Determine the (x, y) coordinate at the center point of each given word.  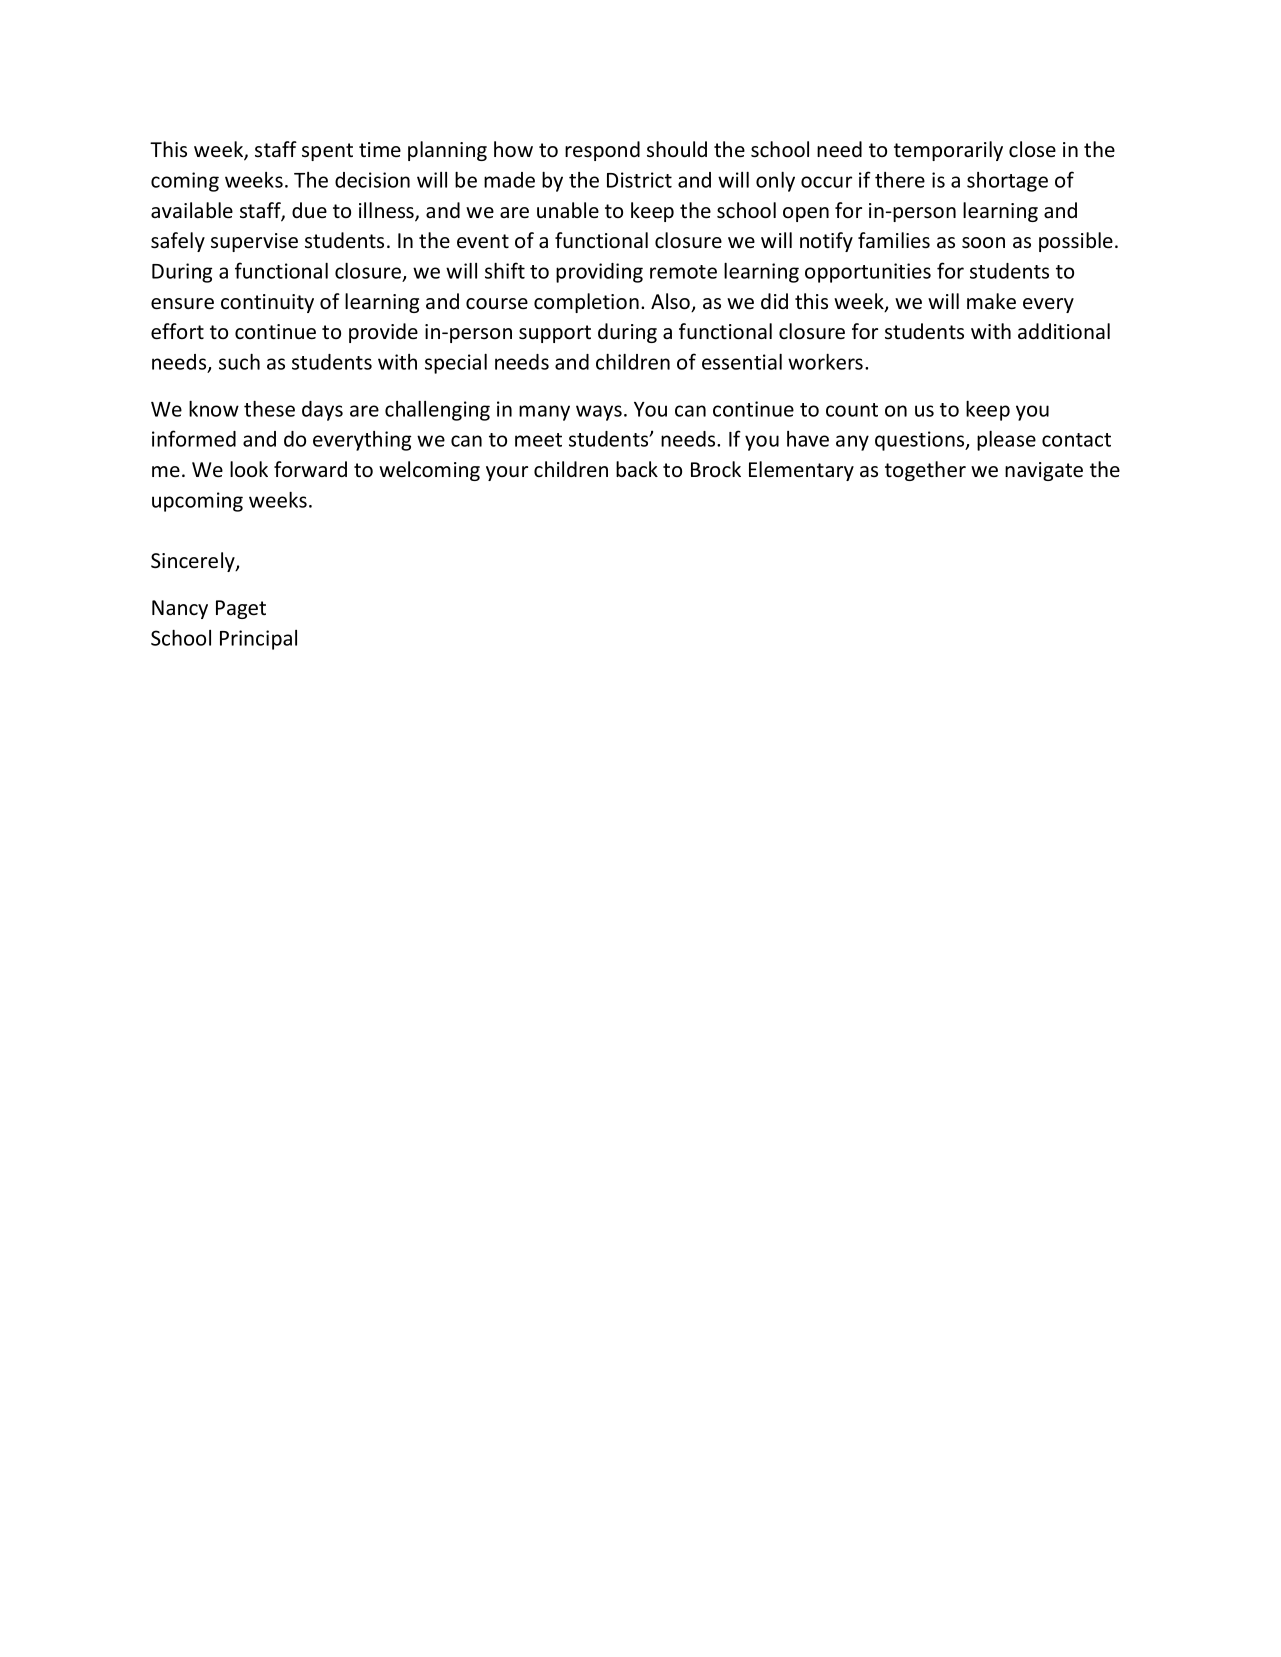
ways (599, 413)
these (269, 409)
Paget (241, 609)
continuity (267, 303)
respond (602, 151)
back (637, 469)
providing (599, 273)
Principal (258, 640)
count (852, 410)
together (925, 471)
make (991, 301)
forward (310, 469)
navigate (1044, 471)
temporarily (948, 151)
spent (327, 152)
